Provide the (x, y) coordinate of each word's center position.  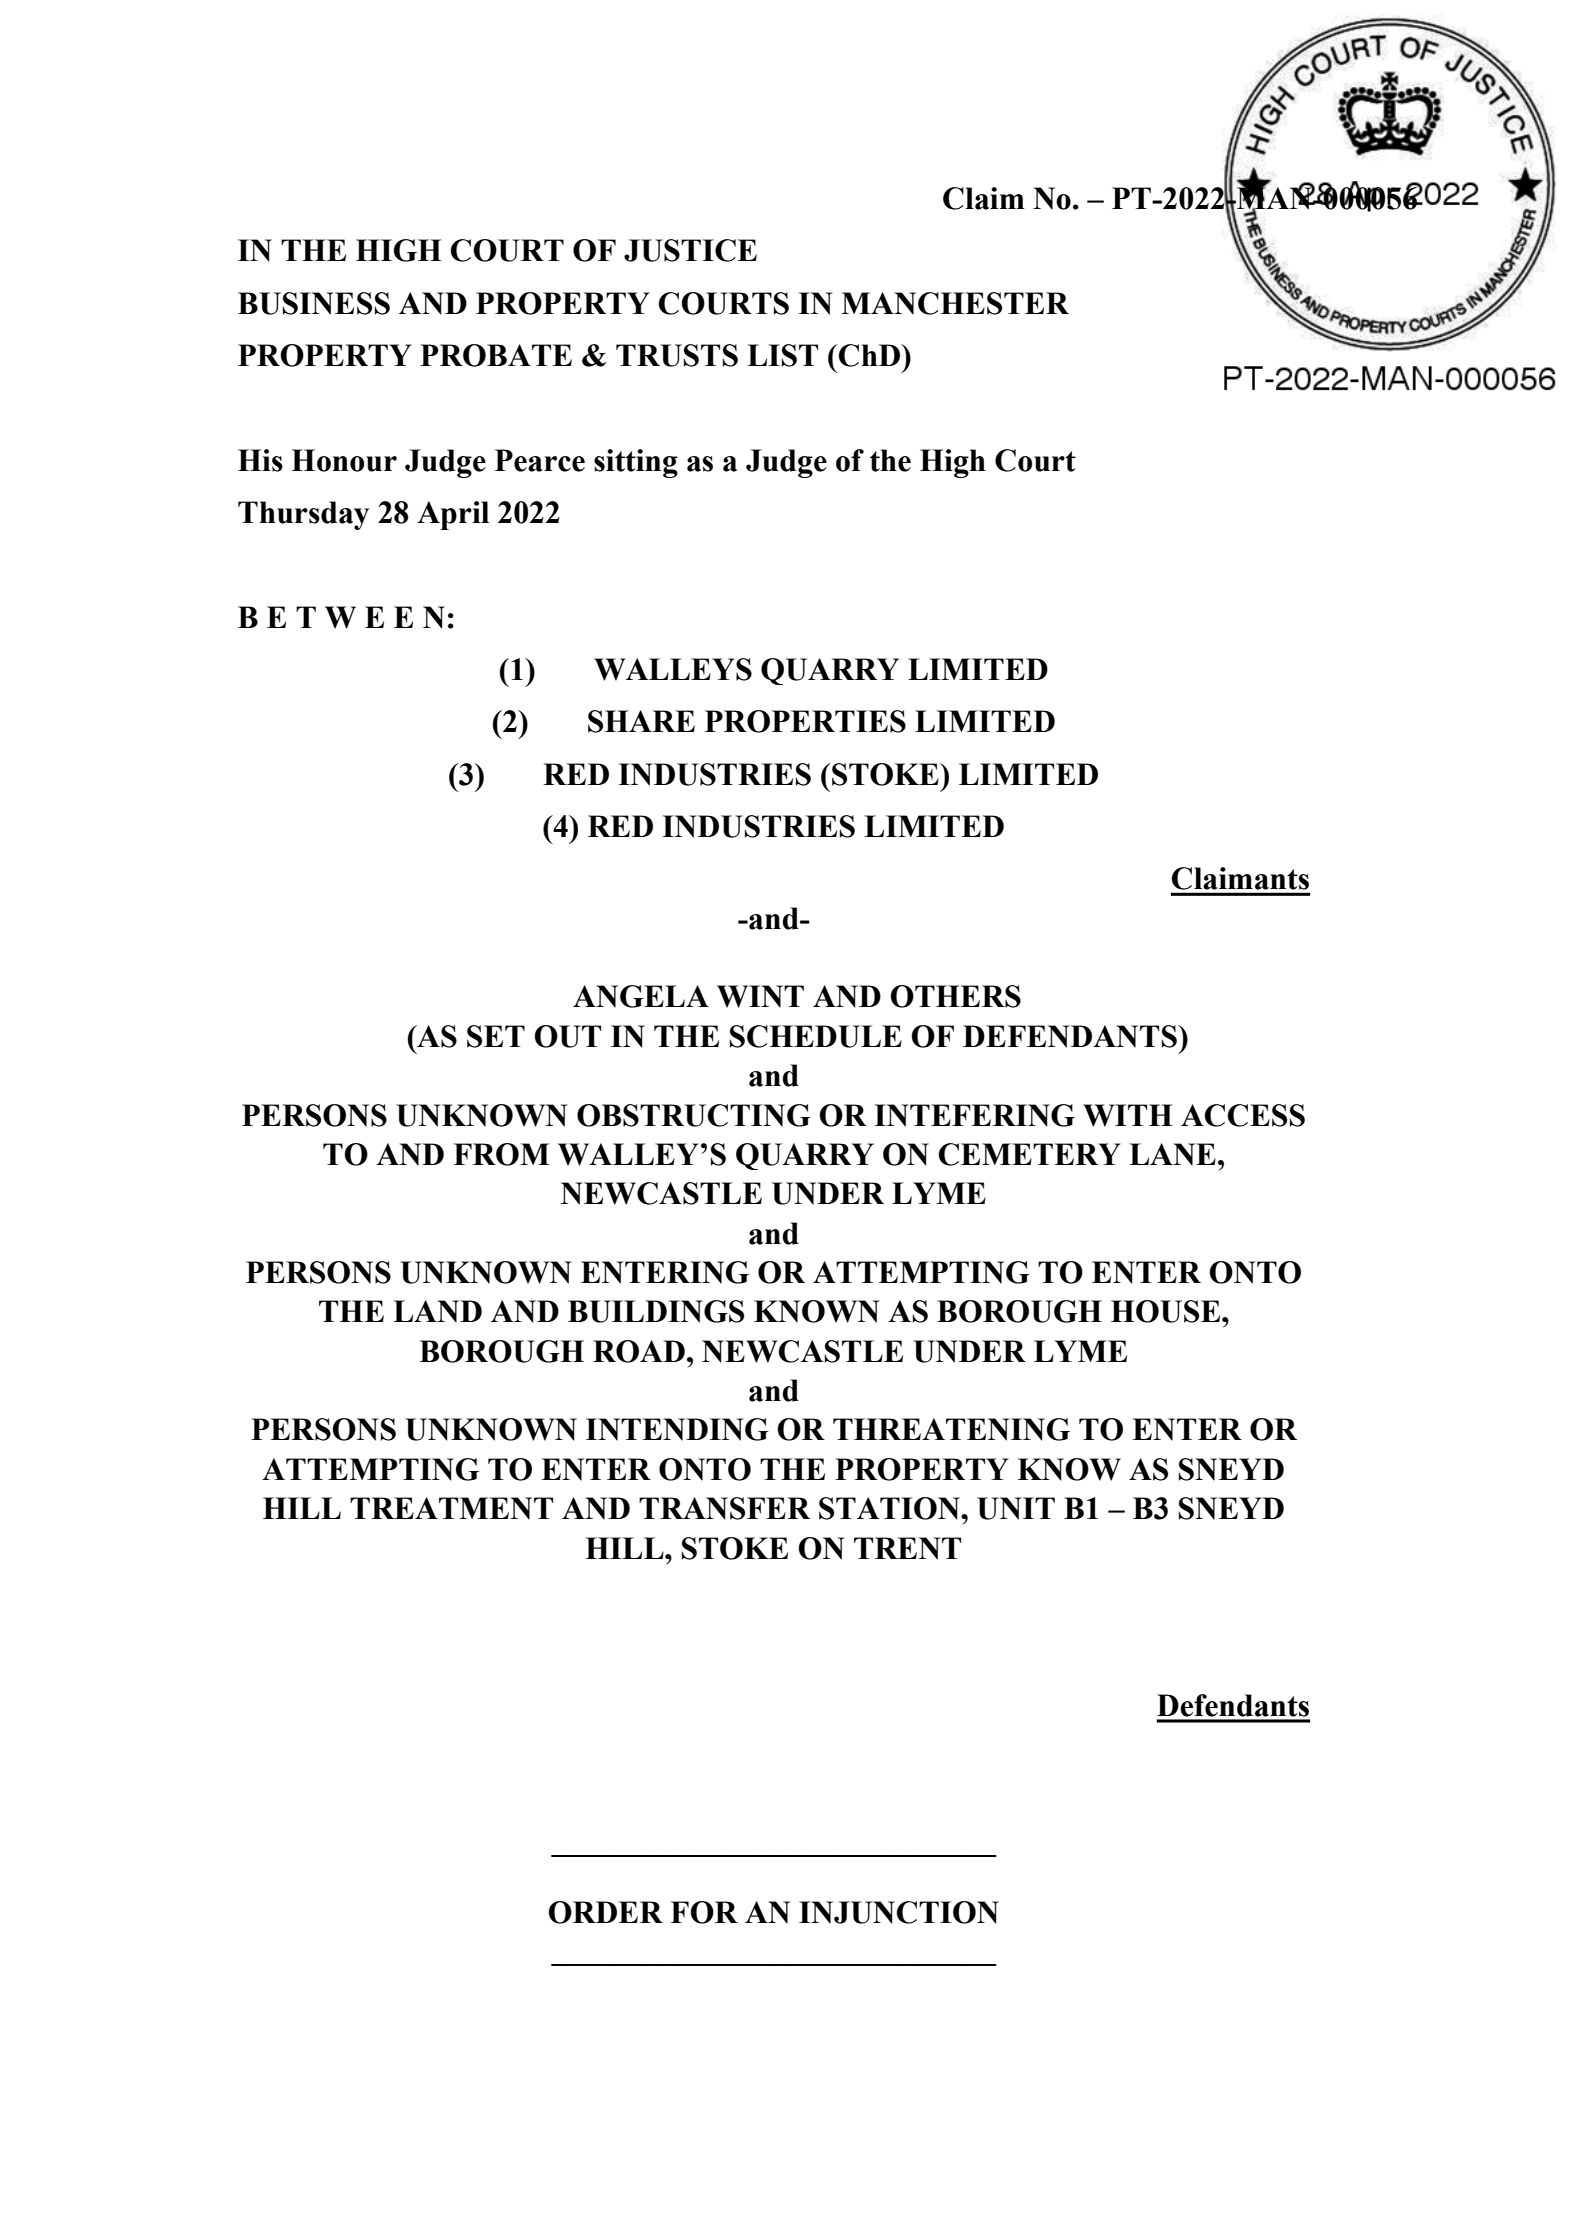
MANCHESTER (955, 303)
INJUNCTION (899, 1912)
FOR (704, 1912)
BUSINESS (314, 303)
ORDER (605, 1912)
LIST (782, 355)
